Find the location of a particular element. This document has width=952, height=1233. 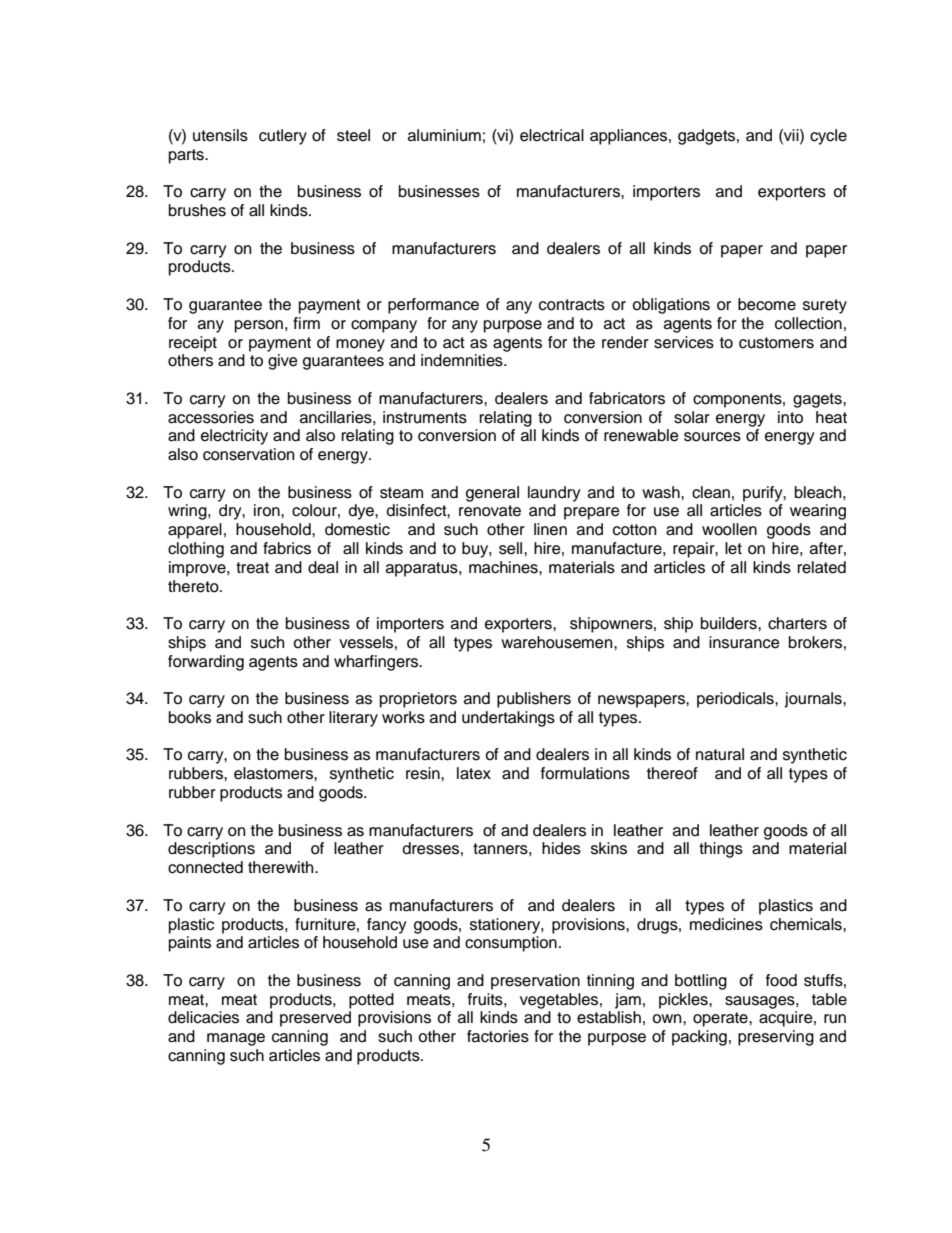

books is located at coordinates (190, 717).
